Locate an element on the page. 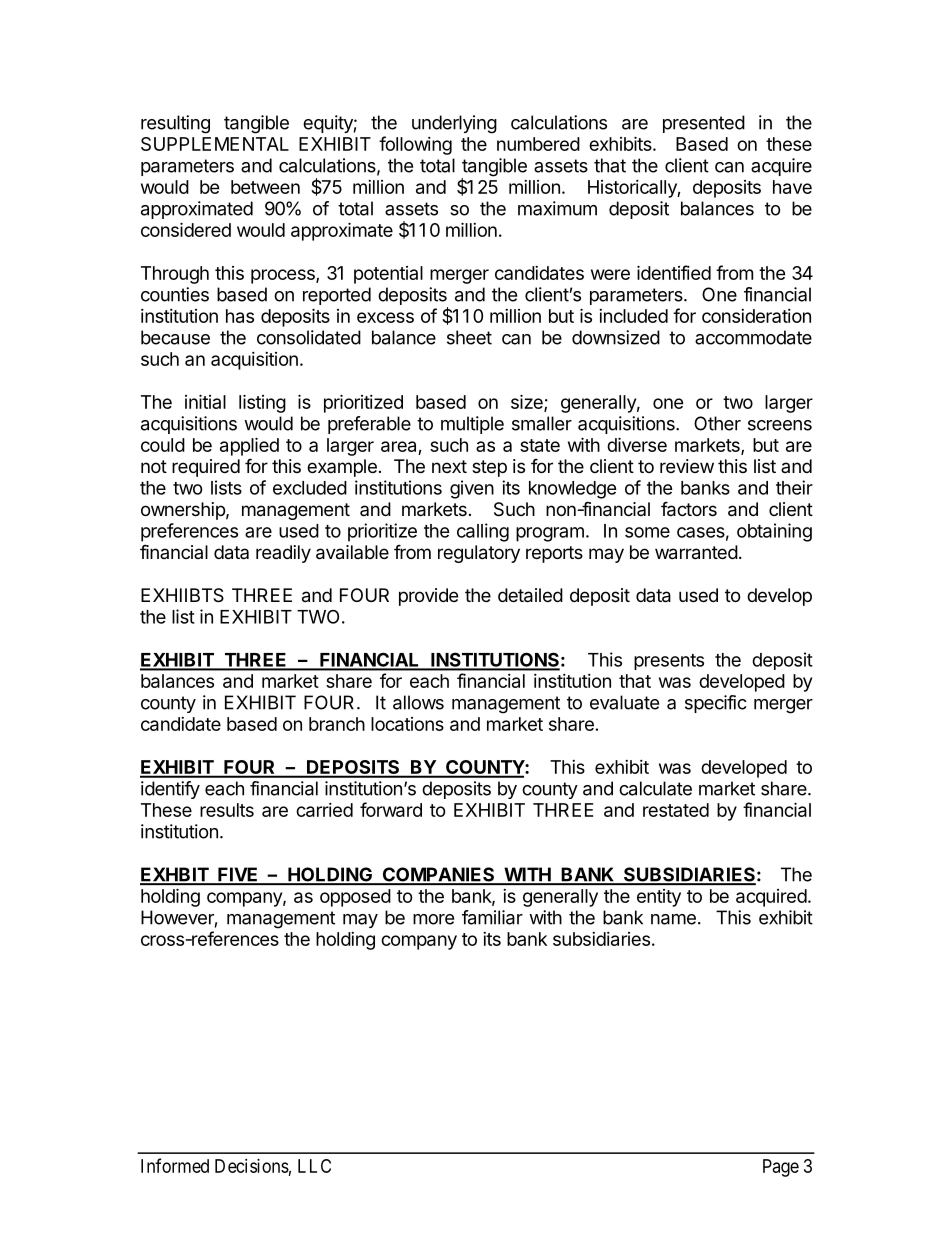 This document has width=952, height=1233. readily is located at coordinates (283, 554).
